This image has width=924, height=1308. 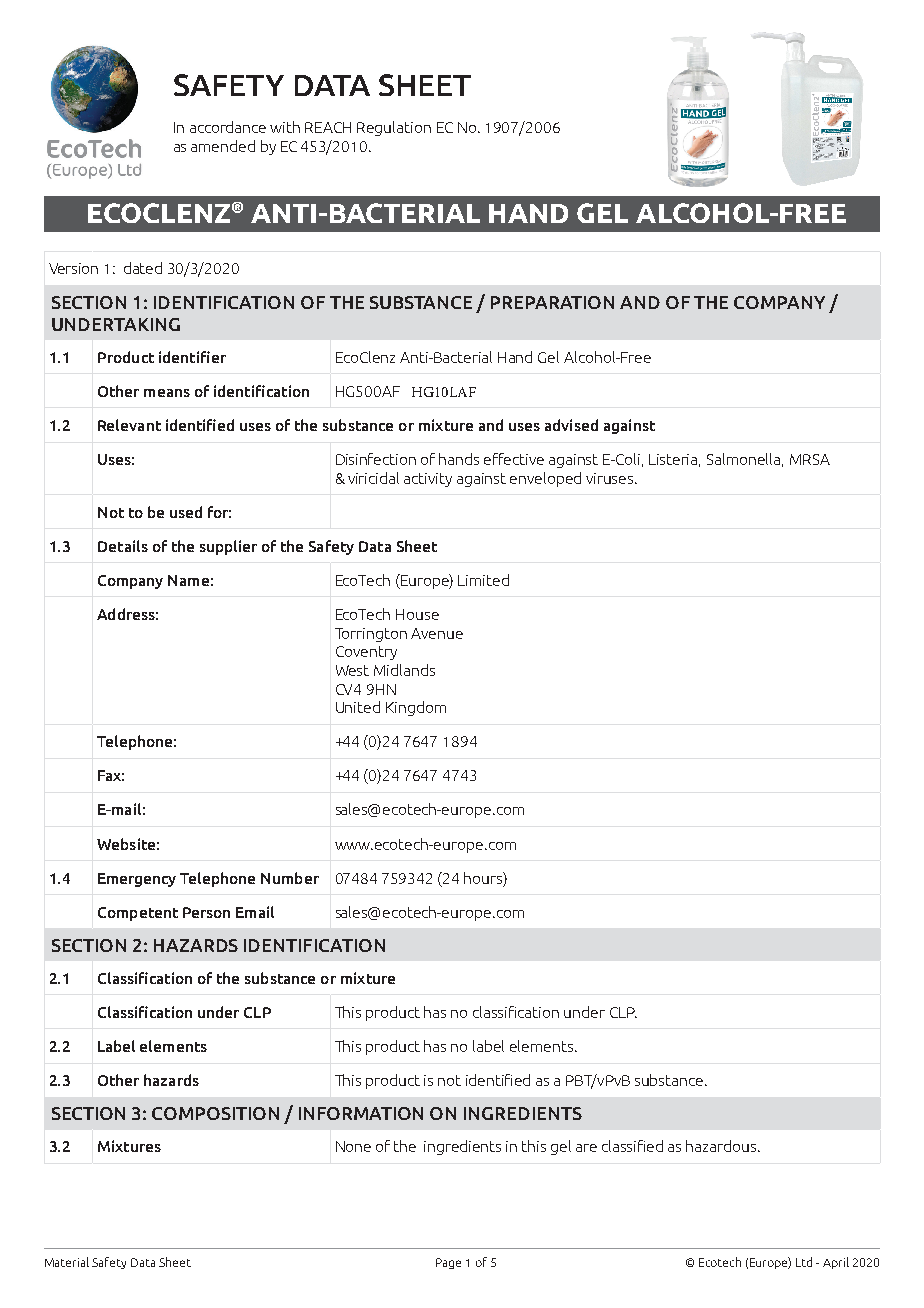 I want to click on Emergency, so click(x=137, y=880).
